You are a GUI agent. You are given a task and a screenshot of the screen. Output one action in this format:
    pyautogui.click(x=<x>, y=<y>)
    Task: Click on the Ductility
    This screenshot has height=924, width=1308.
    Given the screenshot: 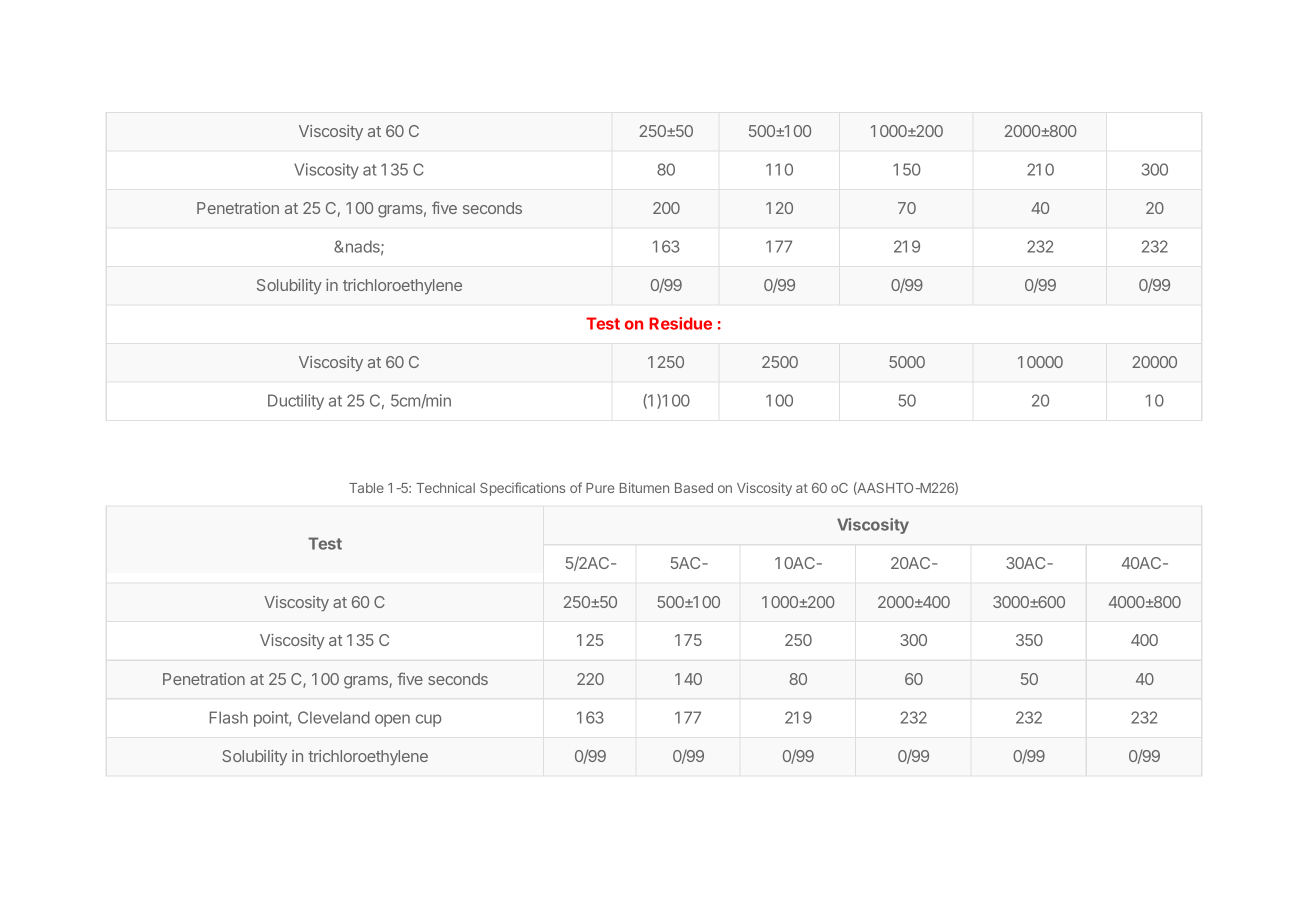 What is the action you would take?
    pyautogui.click(x=296, y=402)
